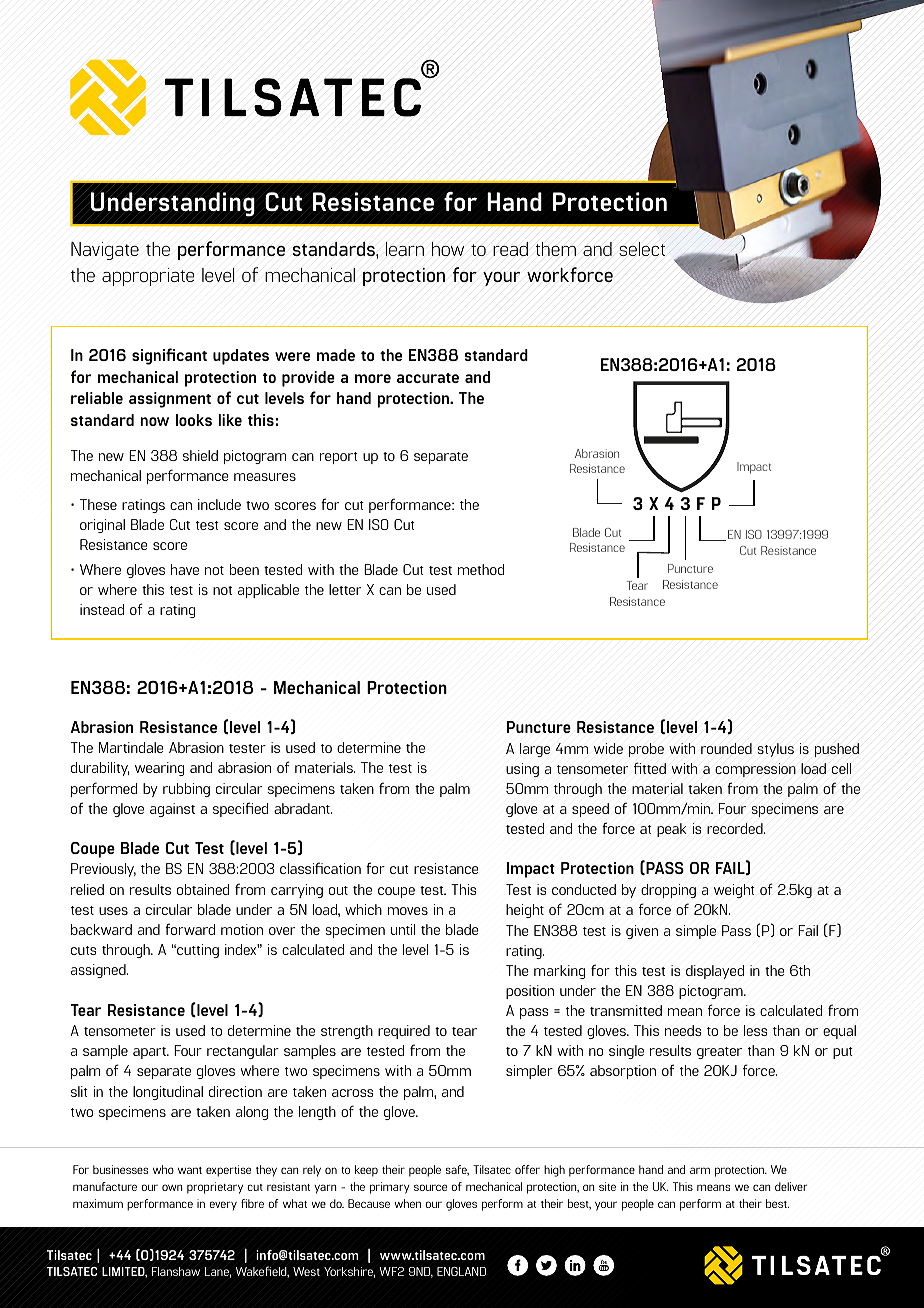  What do you see at coordinates (642, 249) in the image?
I see `select` at bounding box center [642, 249].
